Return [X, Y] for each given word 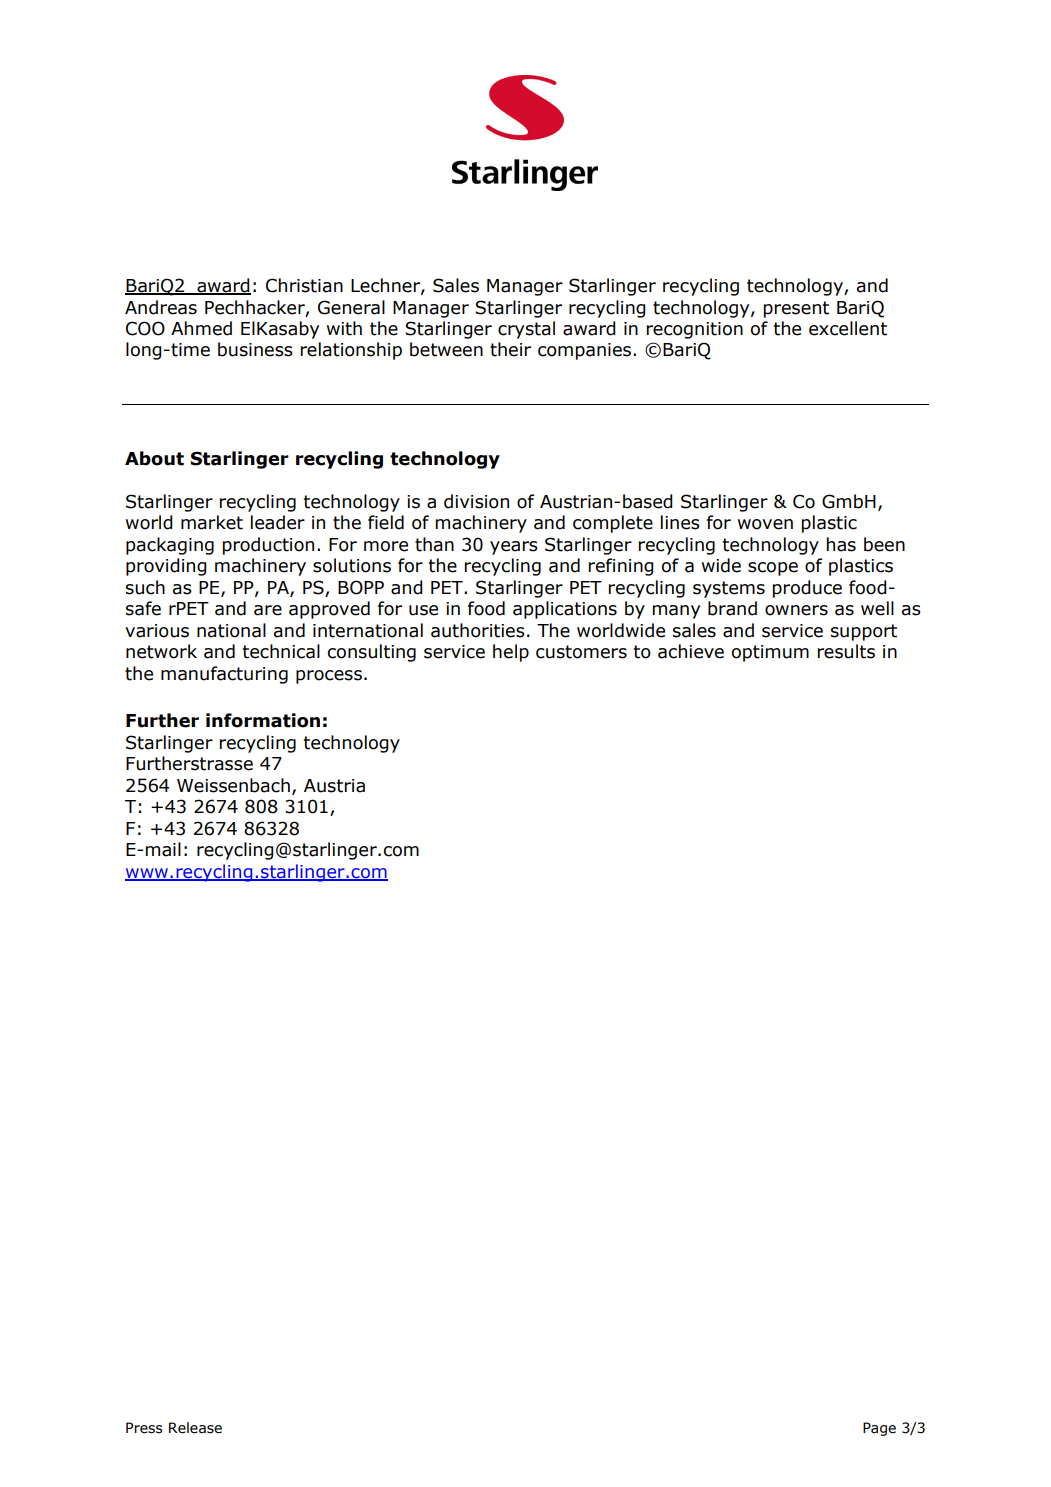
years [514, 548]
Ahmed [201, 328]
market [212, 522]
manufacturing [224, 675]
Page [879, 1429]
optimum [770, 653]
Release [195, 1428]
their [510, 349]
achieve [691, 651]
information [263, 720]
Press [144, 1428]
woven [765, 524]
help [511, 653]
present [796, 309]
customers [581, 652]
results [846, 651]
